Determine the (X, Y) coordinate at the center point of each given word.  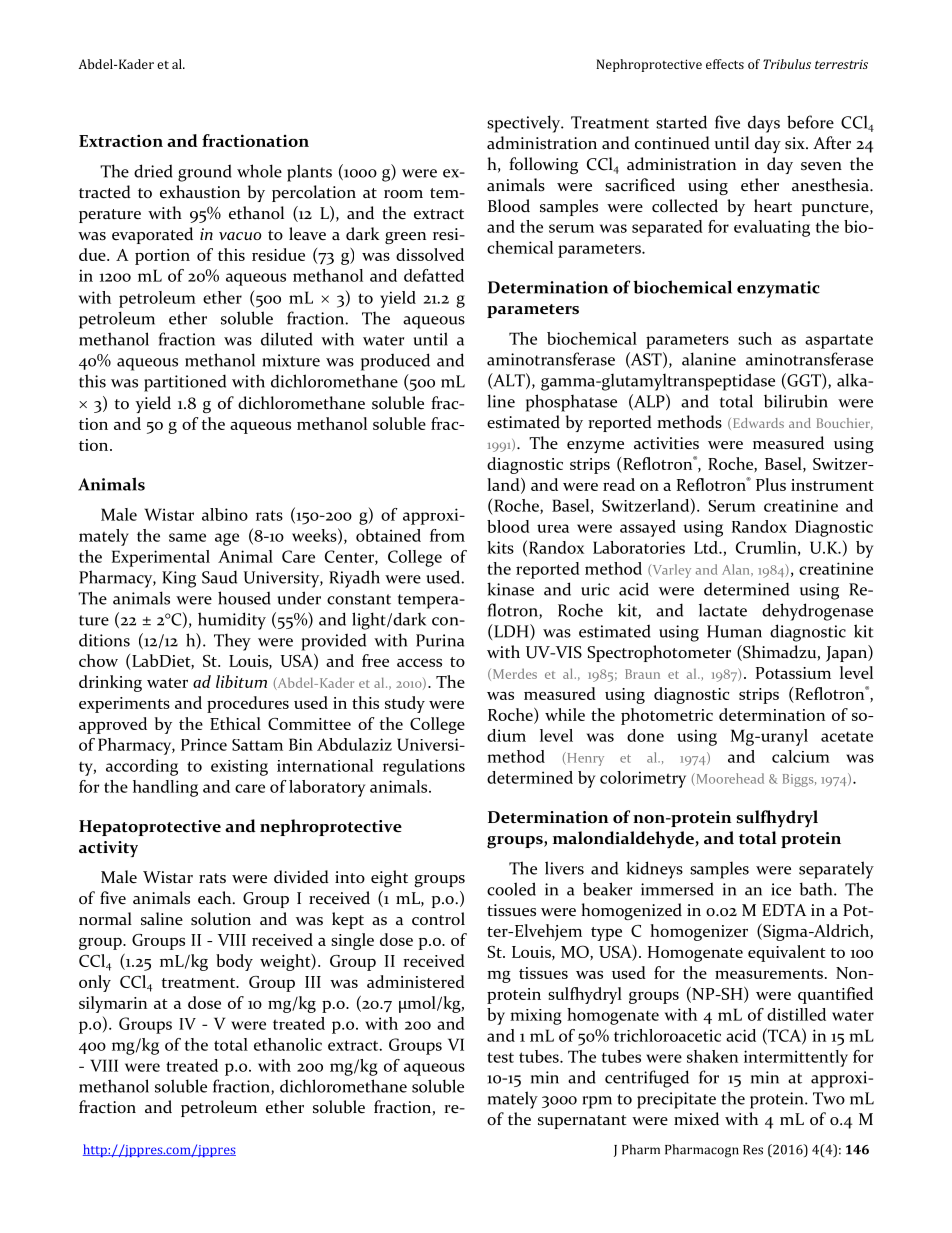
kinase (510, 589)
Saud (219, 577)
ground (205, 173)
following (543, 165)
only (95, 983)
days (764, 124)
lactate (723, 610)
